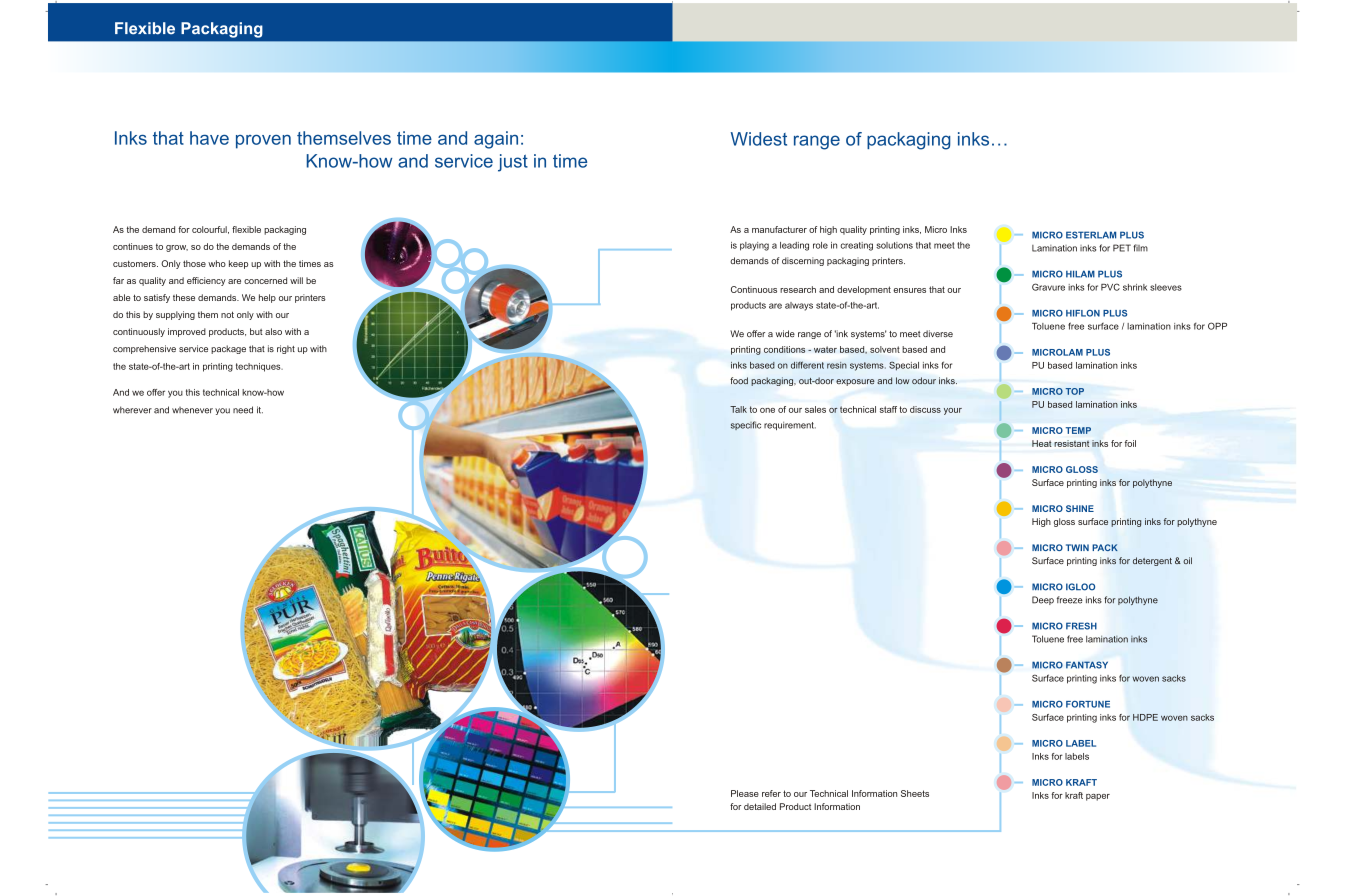 This image has width=1345, height=896. Describe the element at coordinates (1081, 626) in the image. I see `FRESH` at that location.
